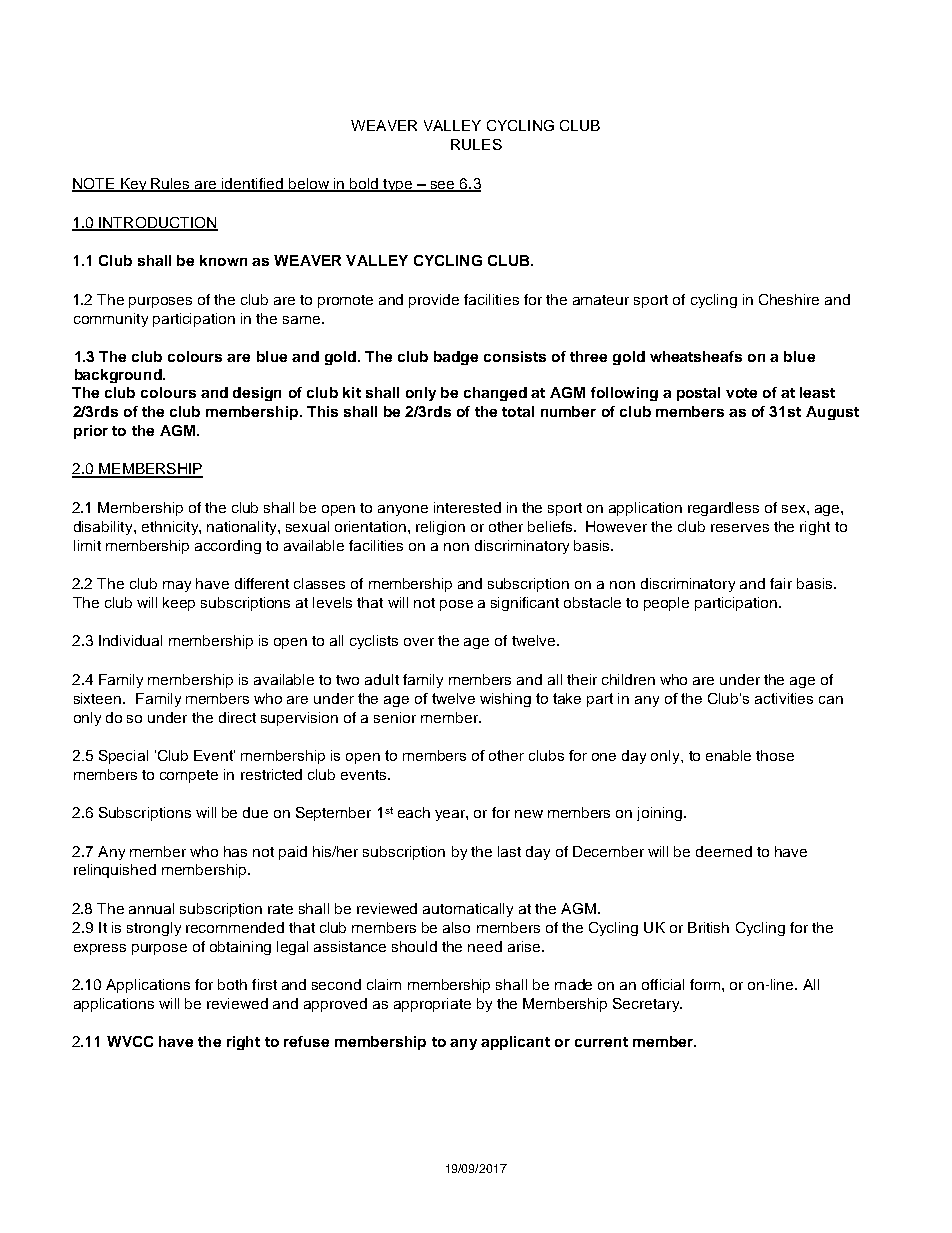 This document has height=1233, width=952. Describe the element at coordinates (442, 186) in the document. I see `see` at that location.
